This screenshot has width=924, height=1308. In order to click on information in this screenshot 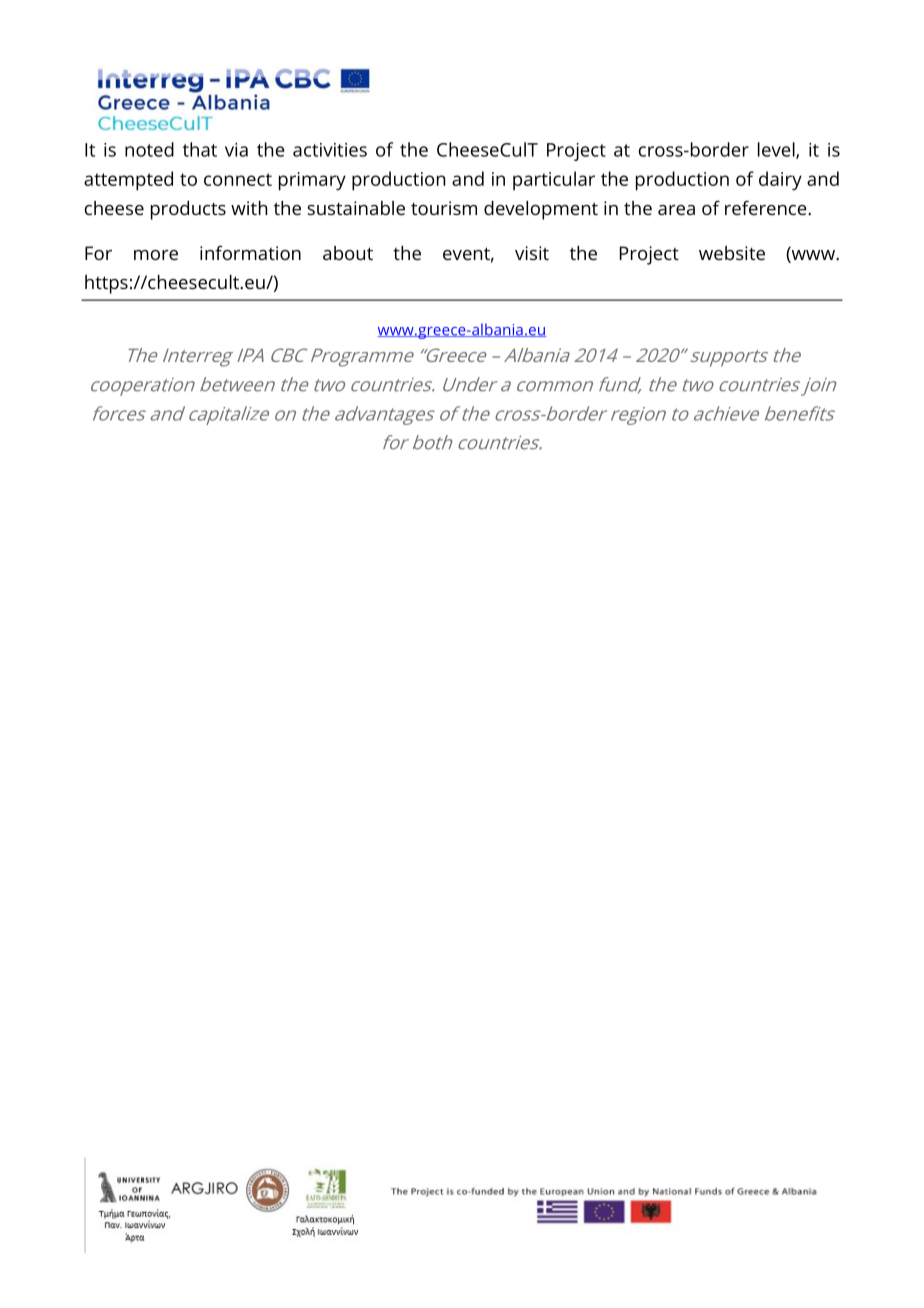, I will do `click(250, 252)`.
